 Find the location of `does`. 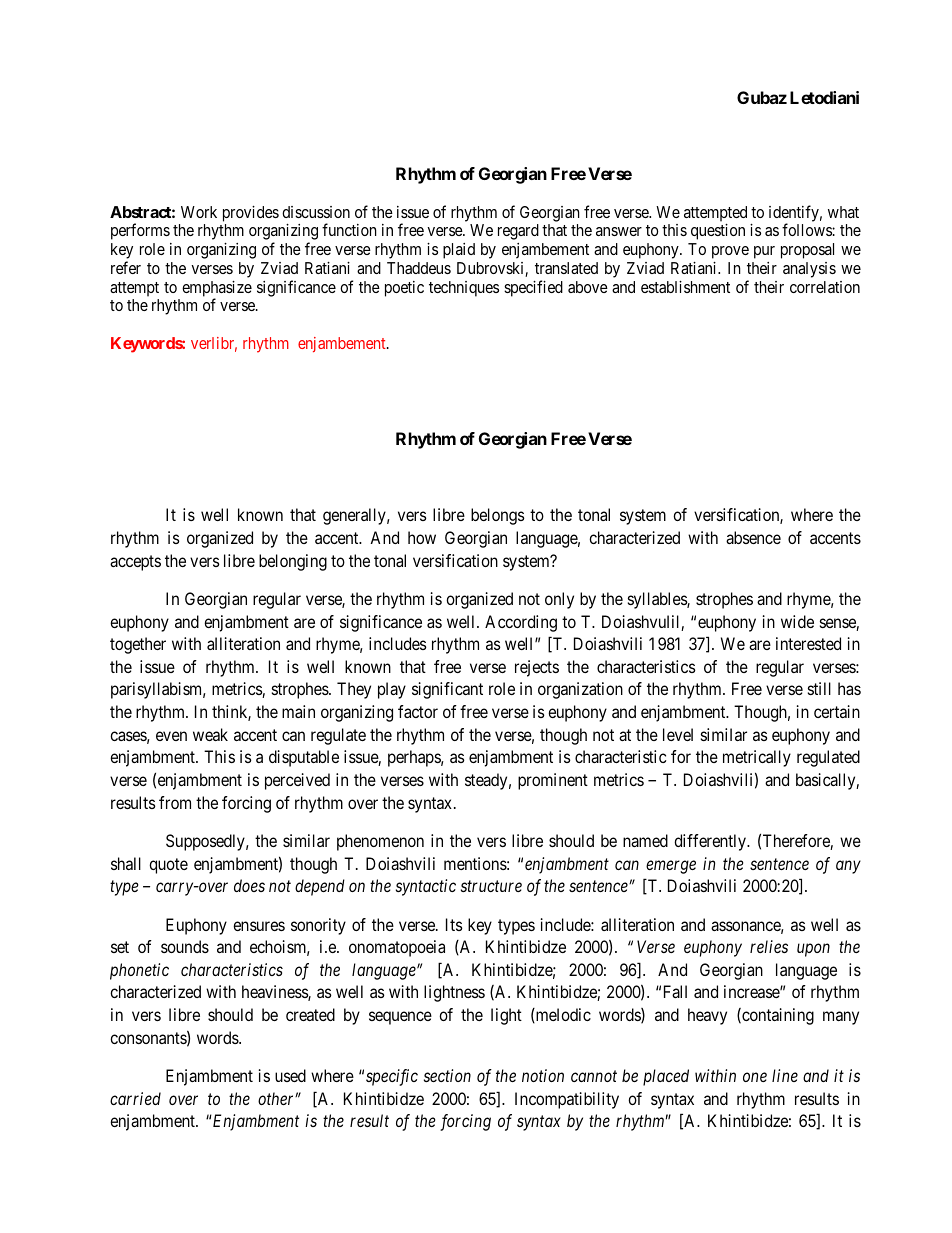

does is located at coordinates (249, 885).
